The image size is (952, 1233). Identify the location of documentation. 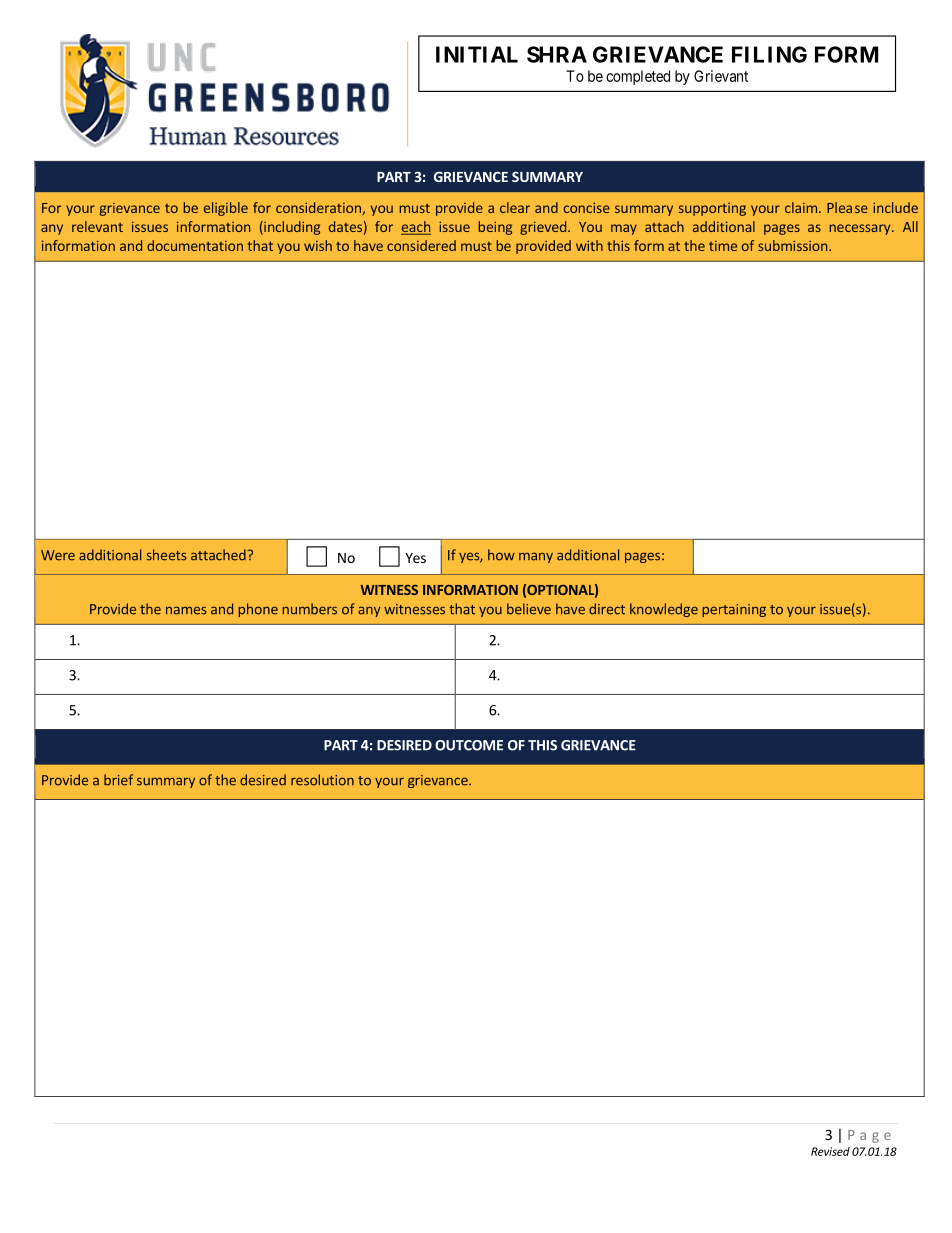
(195, 245).
